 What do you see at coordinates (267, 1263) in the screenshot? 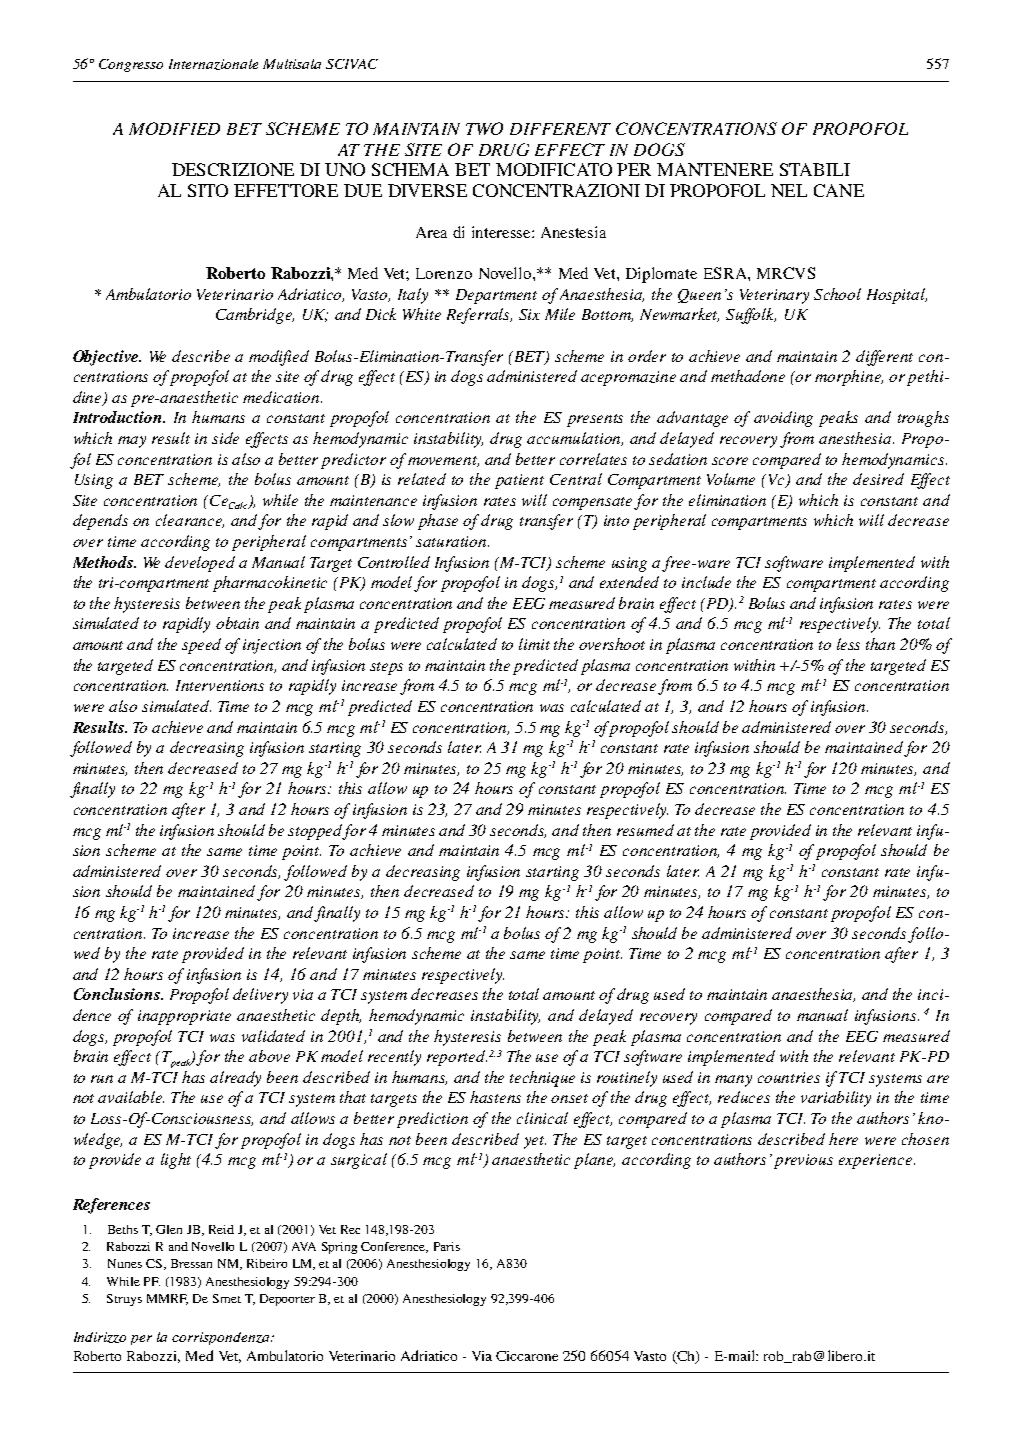
I see `Ribeiro` at bounding box center [267, 1263].
